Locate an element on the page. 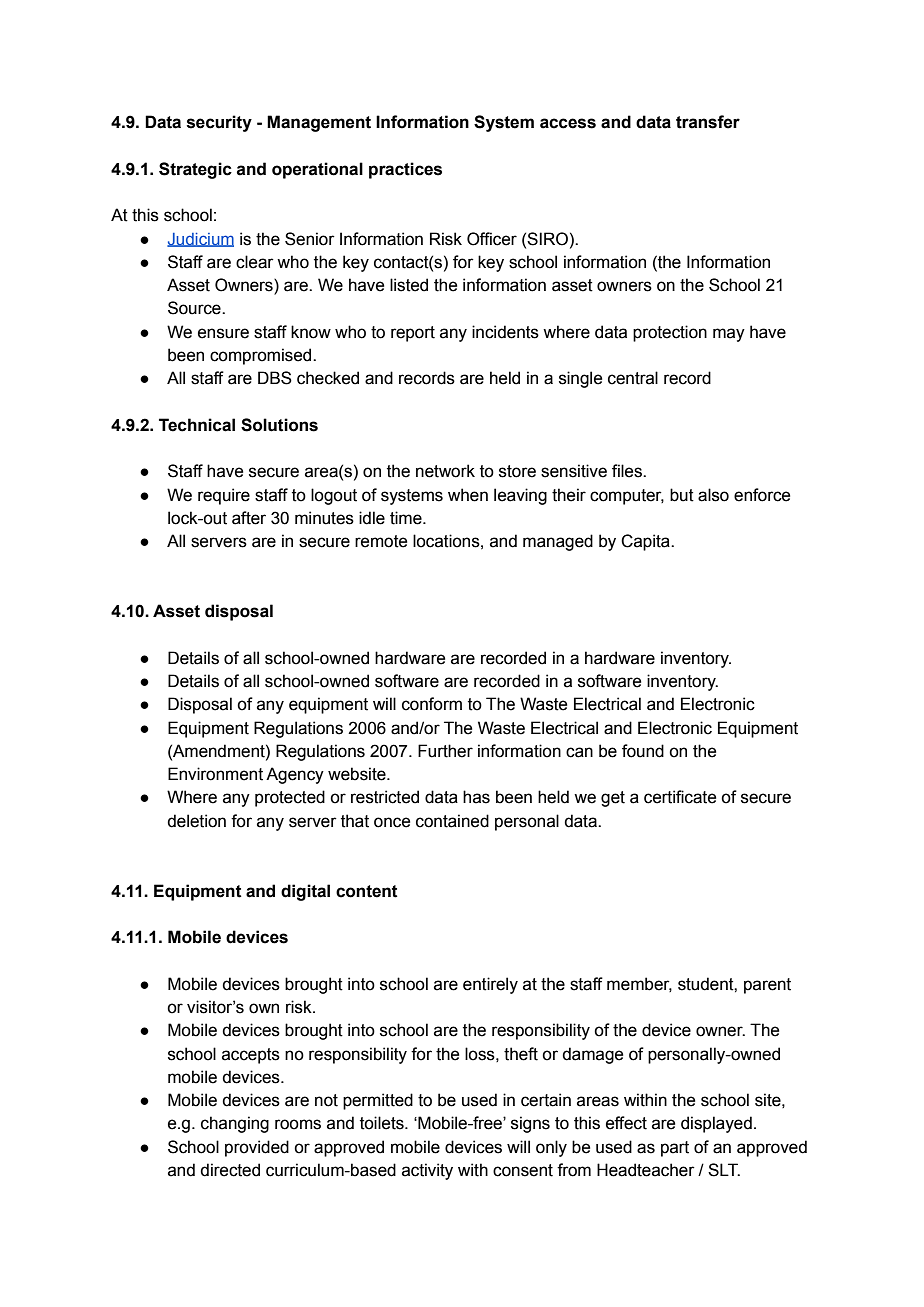  security is located at coordinates (219, 123).
